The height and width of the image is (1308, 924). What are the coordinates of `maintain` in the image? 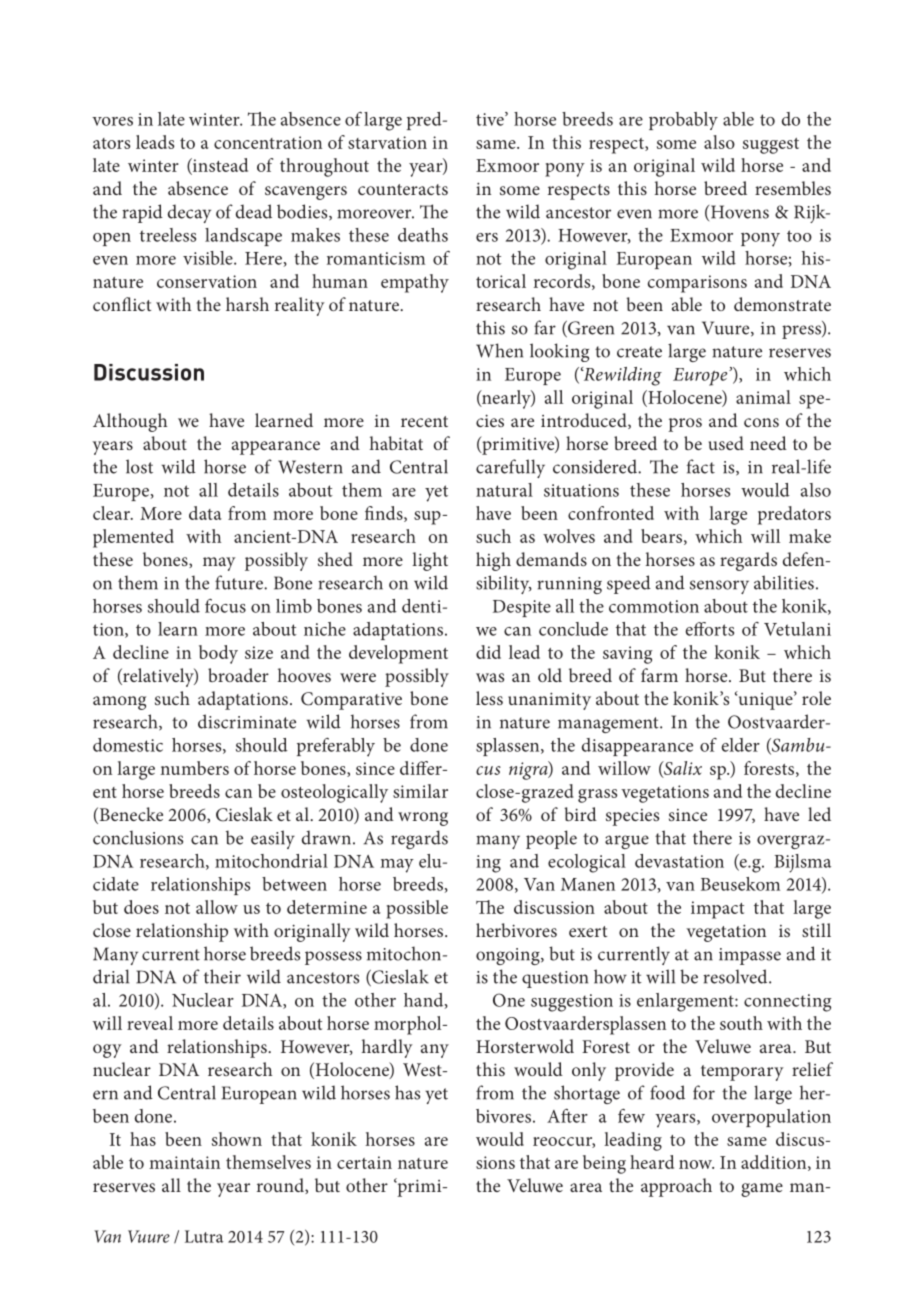 It's located at (184, 1162).
